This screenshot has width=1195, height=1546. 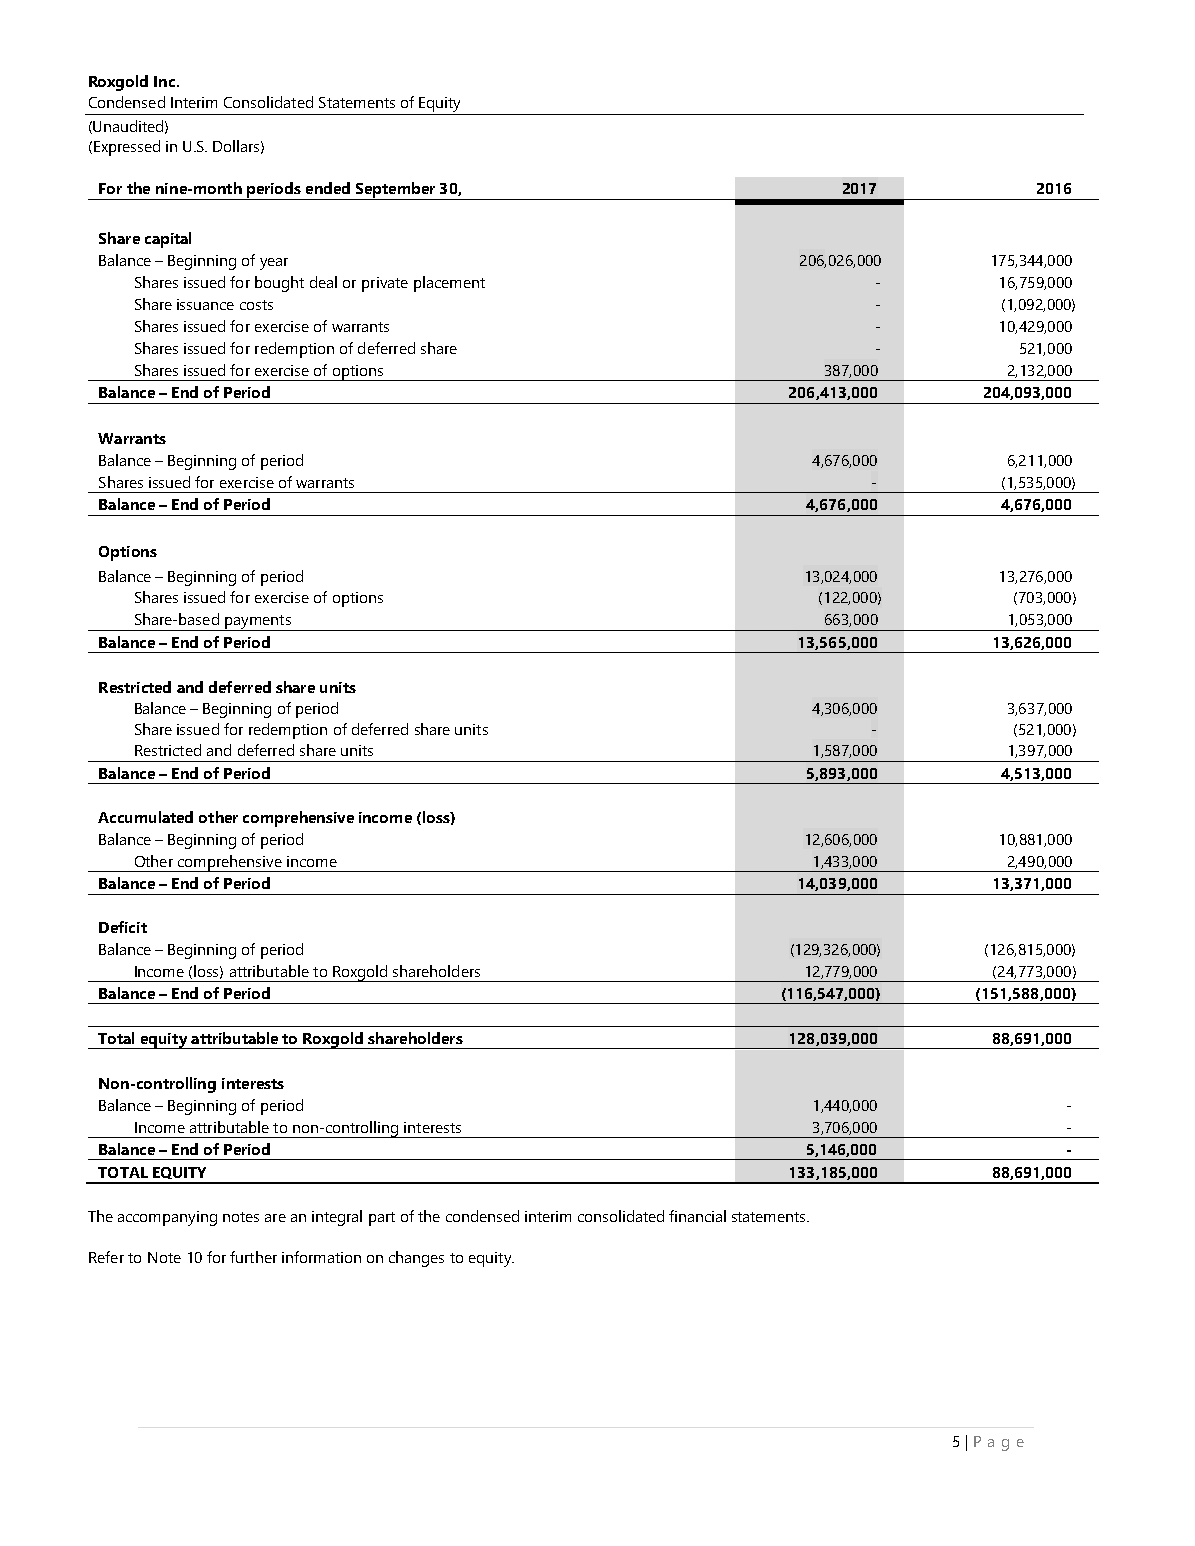 I want to click on September, so click(x=395, y=191).
